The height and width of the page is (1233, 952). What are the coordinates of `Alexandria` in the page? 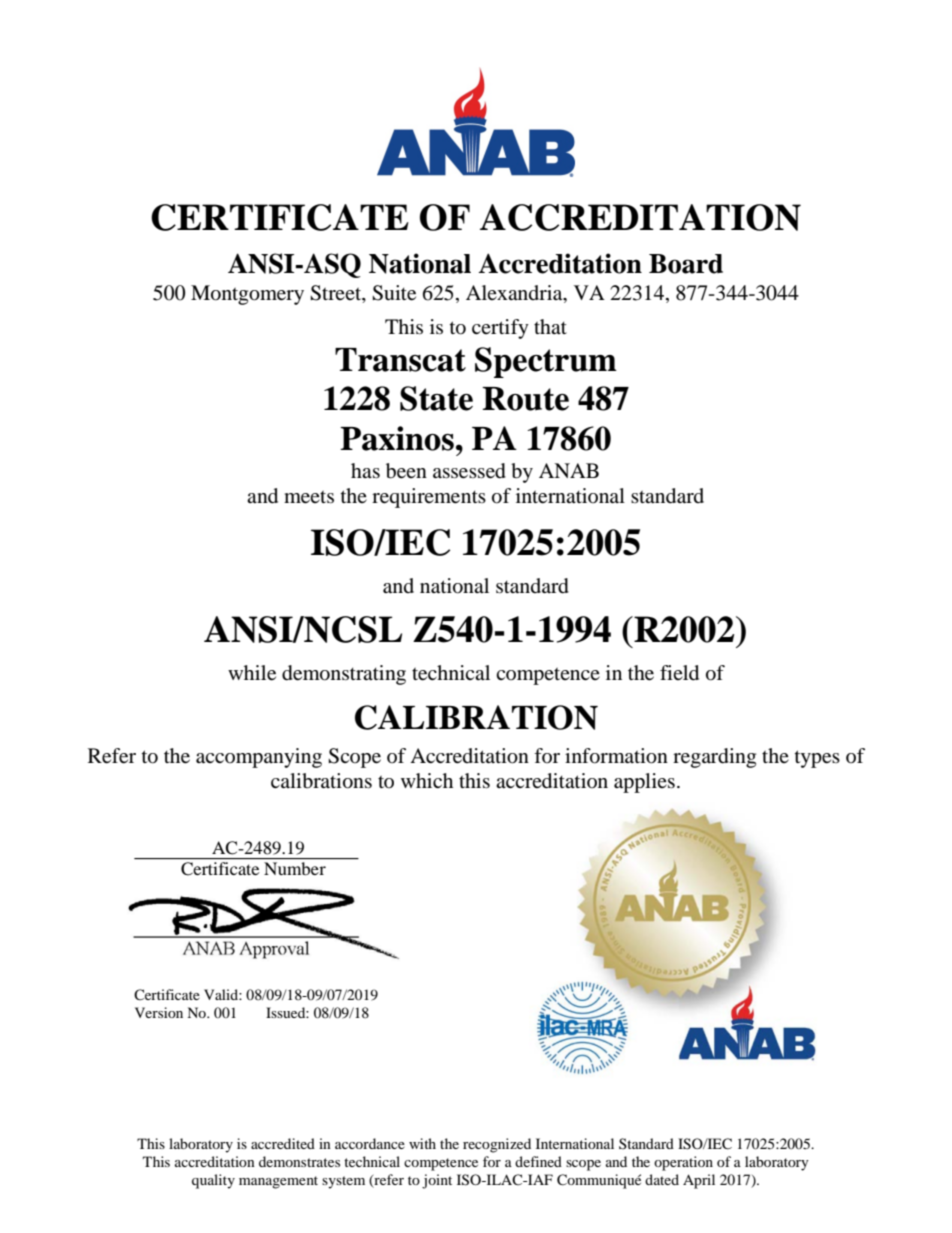 It's located at (515, 294).
